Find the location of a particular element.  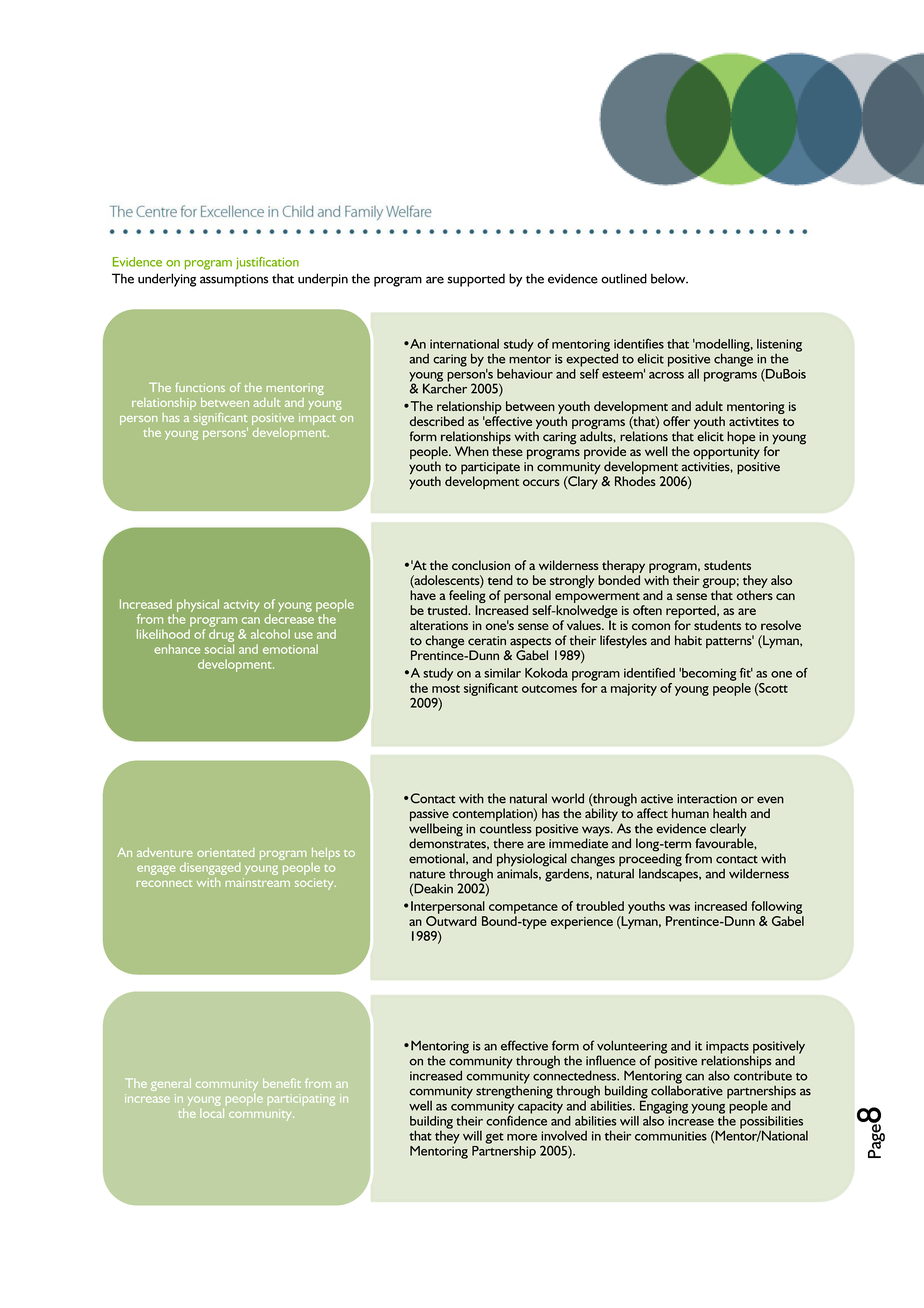

supported is located at coordinates (476, 280).
